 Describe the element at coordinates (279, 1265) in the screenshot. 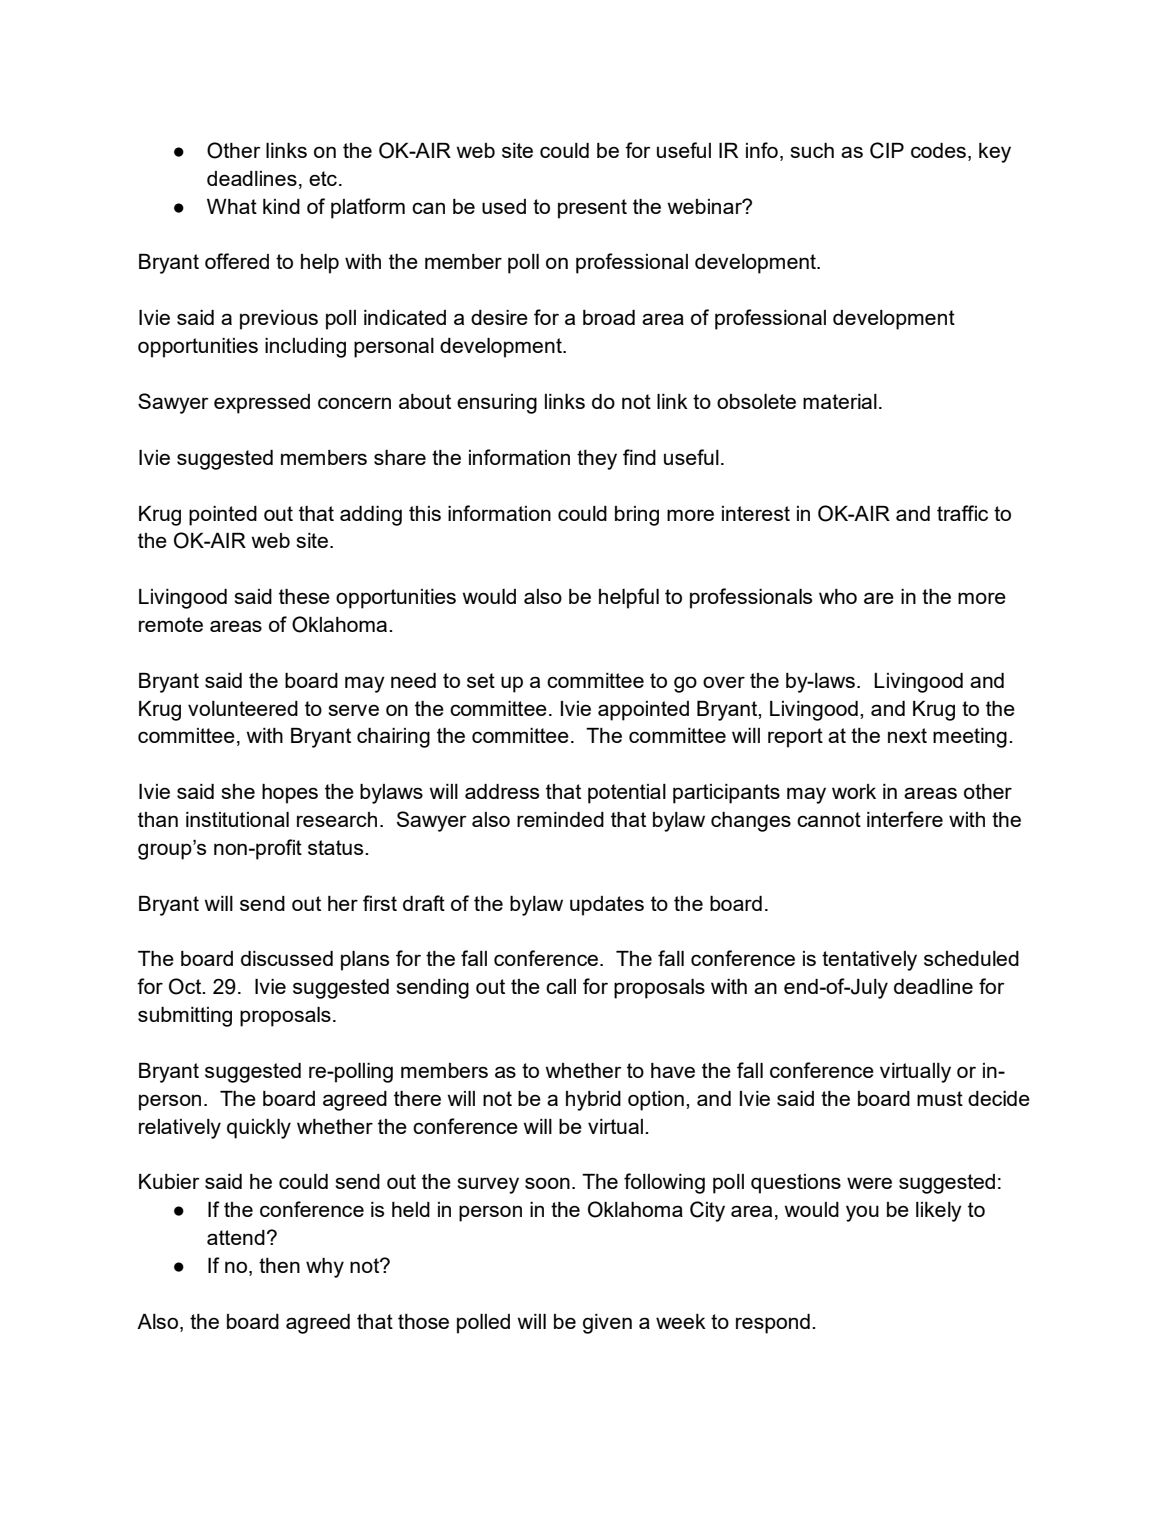

I see `then` at that location.
